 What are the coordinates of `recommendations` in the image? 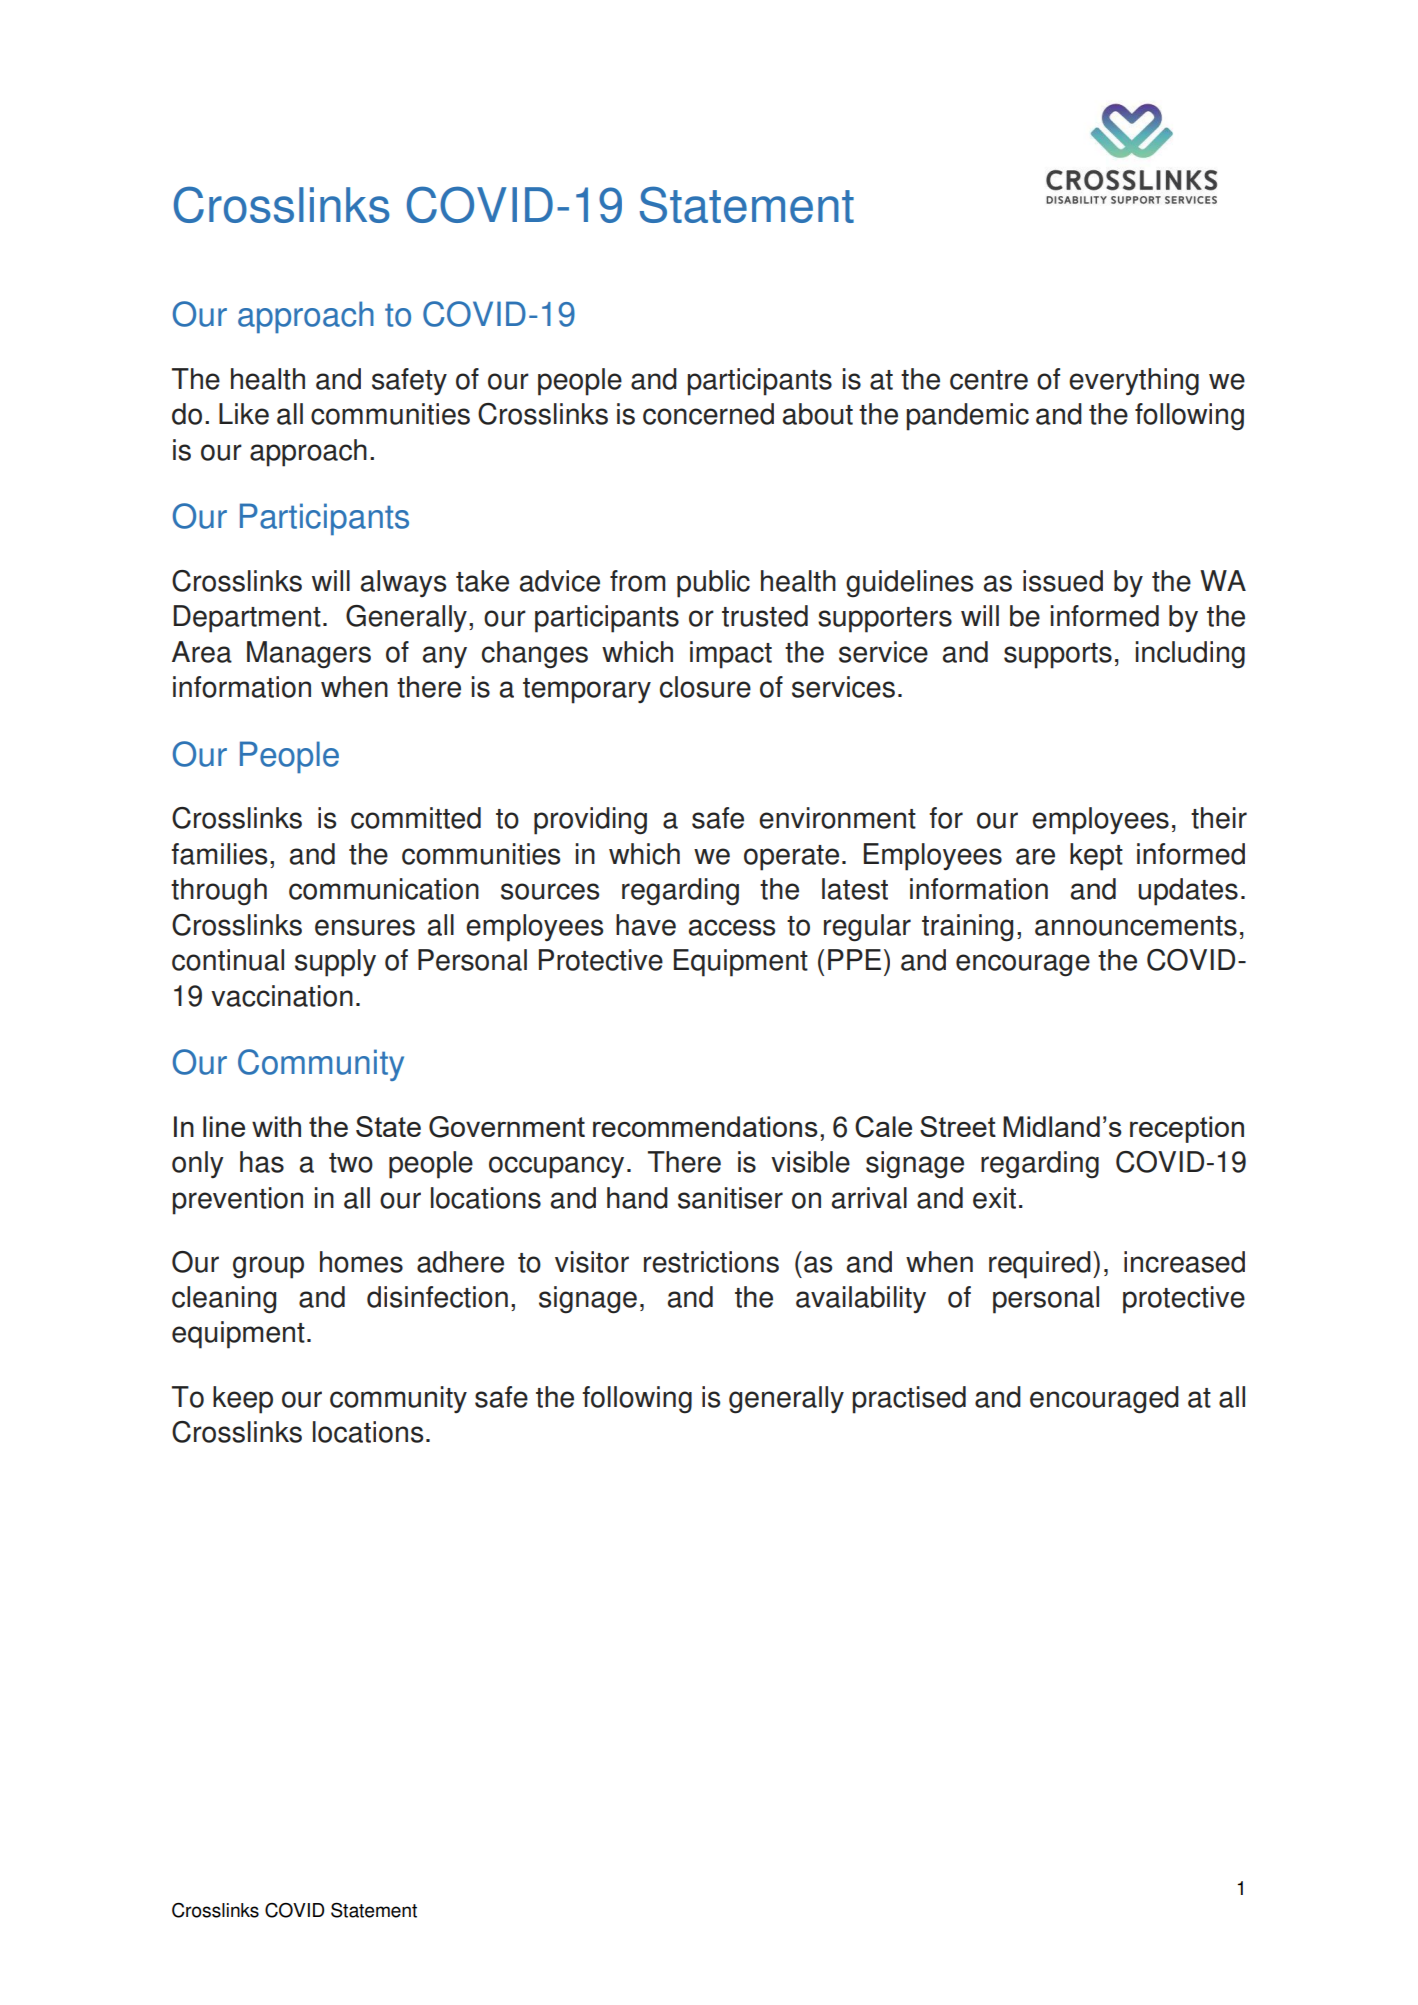 It's located at (705, 1126).
